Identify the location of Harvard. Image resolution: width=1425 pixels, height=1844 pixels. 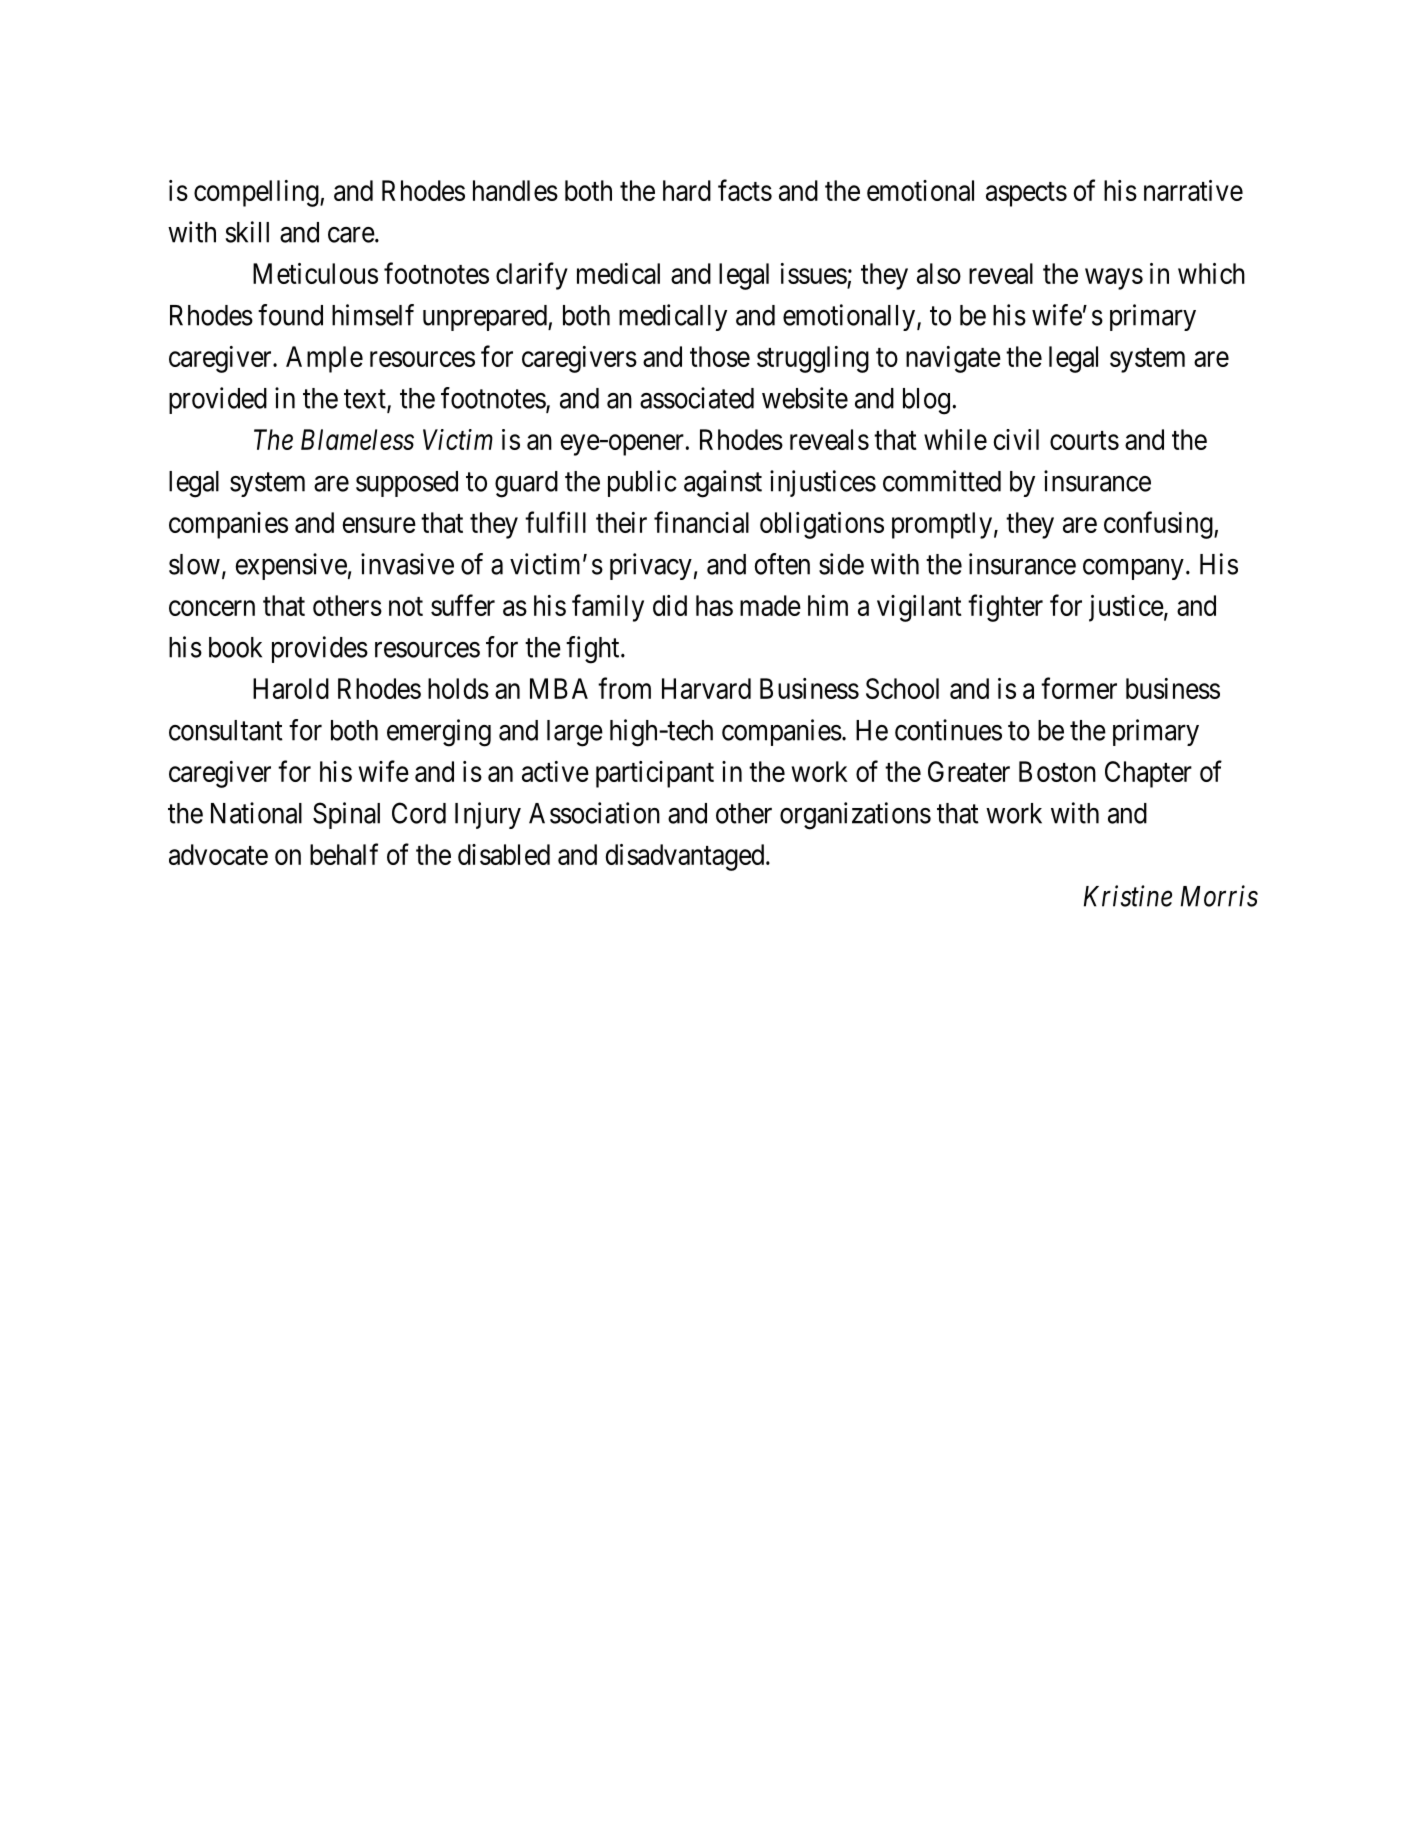
(706, 688).
